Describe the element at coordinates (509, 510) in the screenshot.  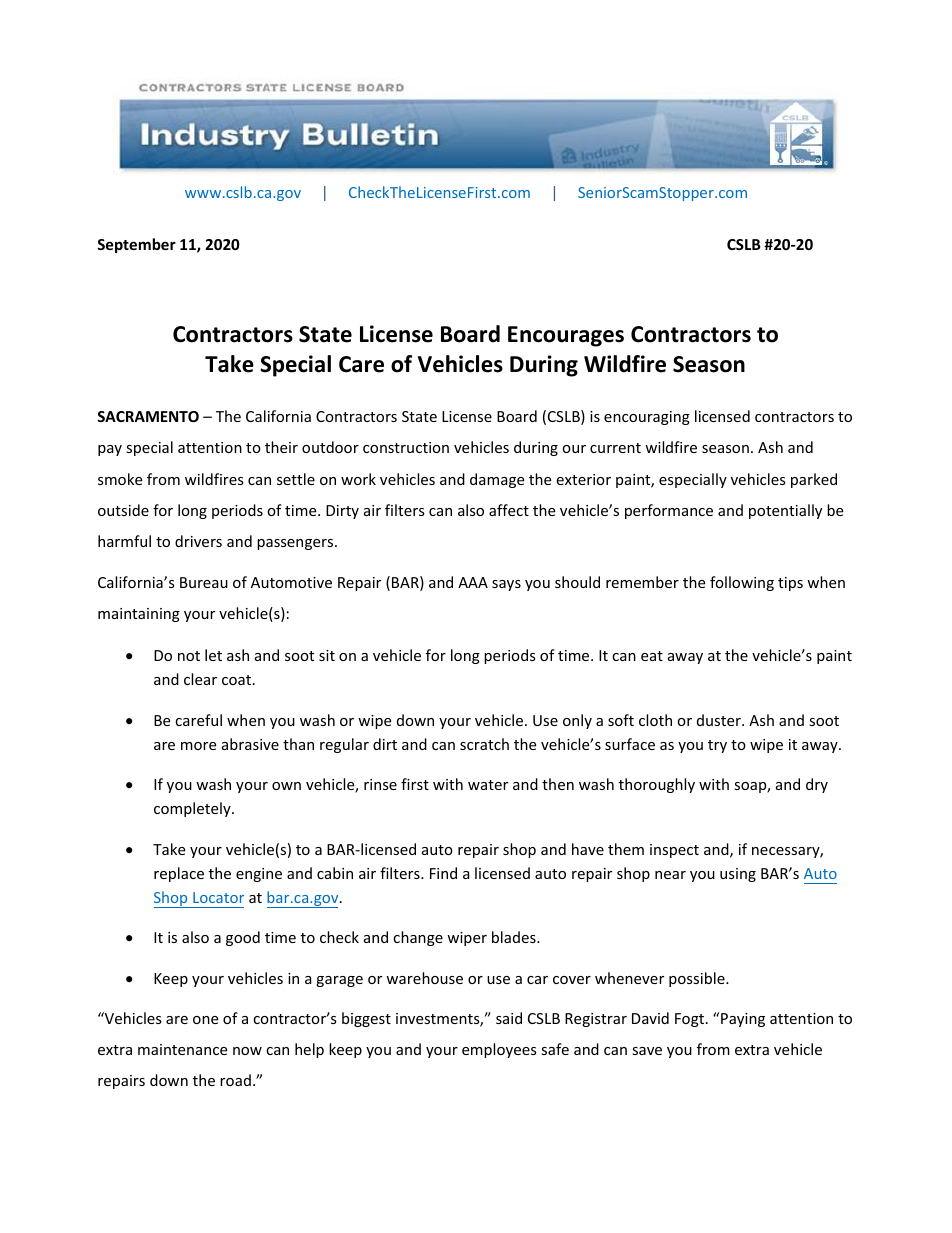
I see `affect` at that location.
